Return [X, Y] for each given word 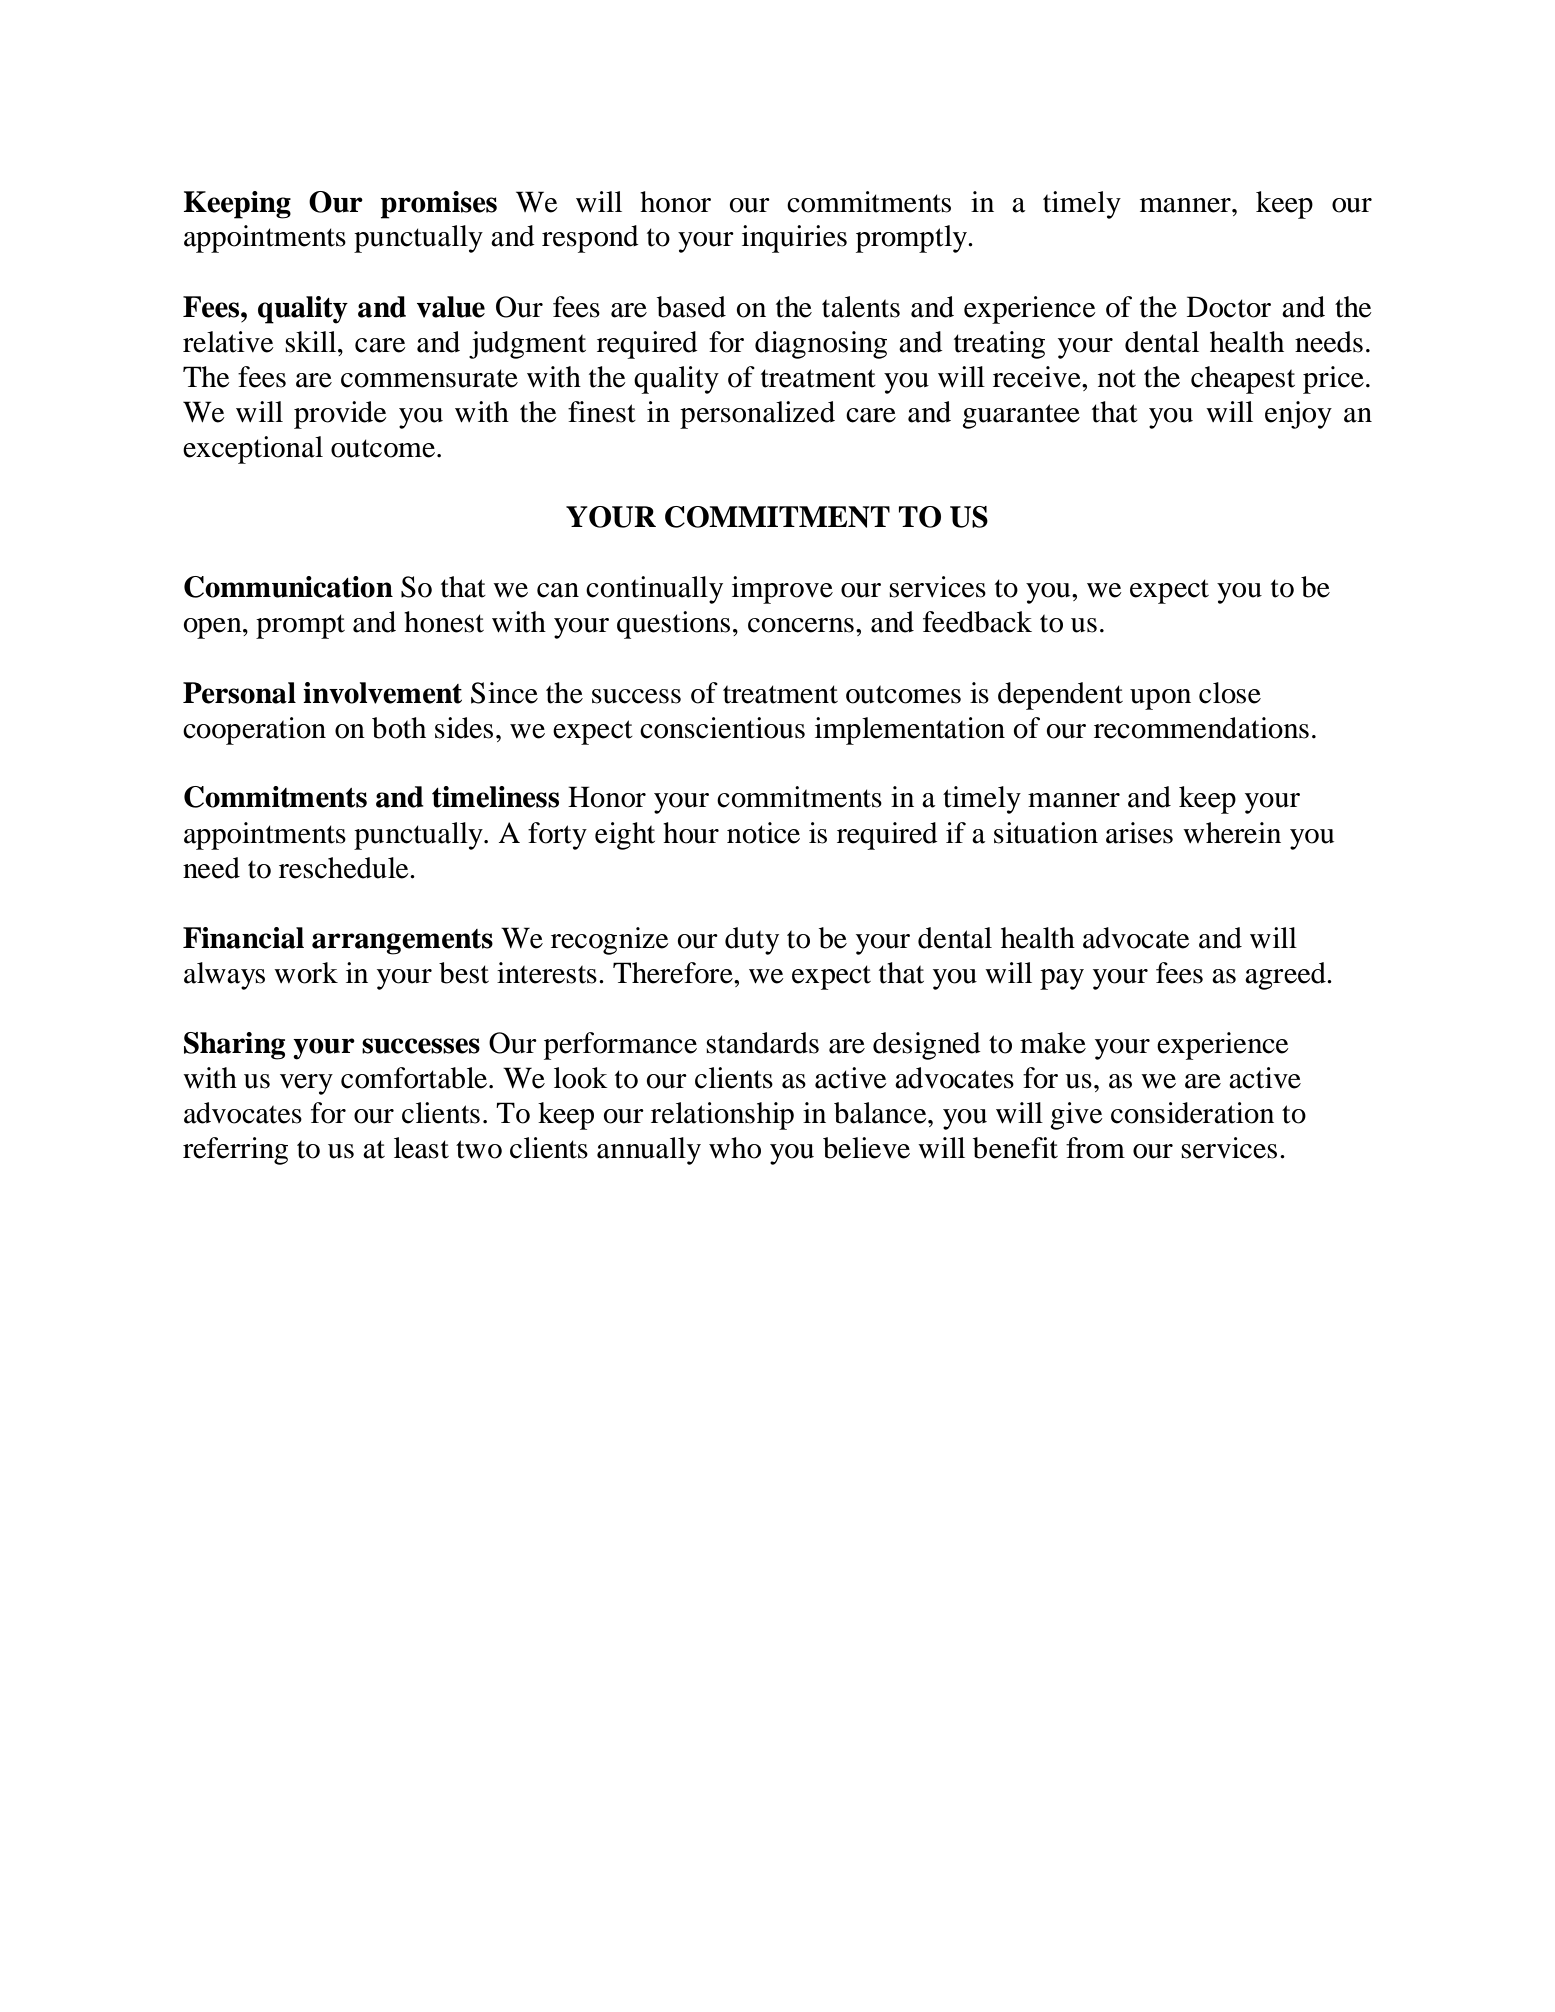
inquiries [794, 239]
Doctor [1229, 307]
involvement [382, 693]
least [421, 1148]
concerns [801, 625]
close [1230, 693]
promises [438, 205]
